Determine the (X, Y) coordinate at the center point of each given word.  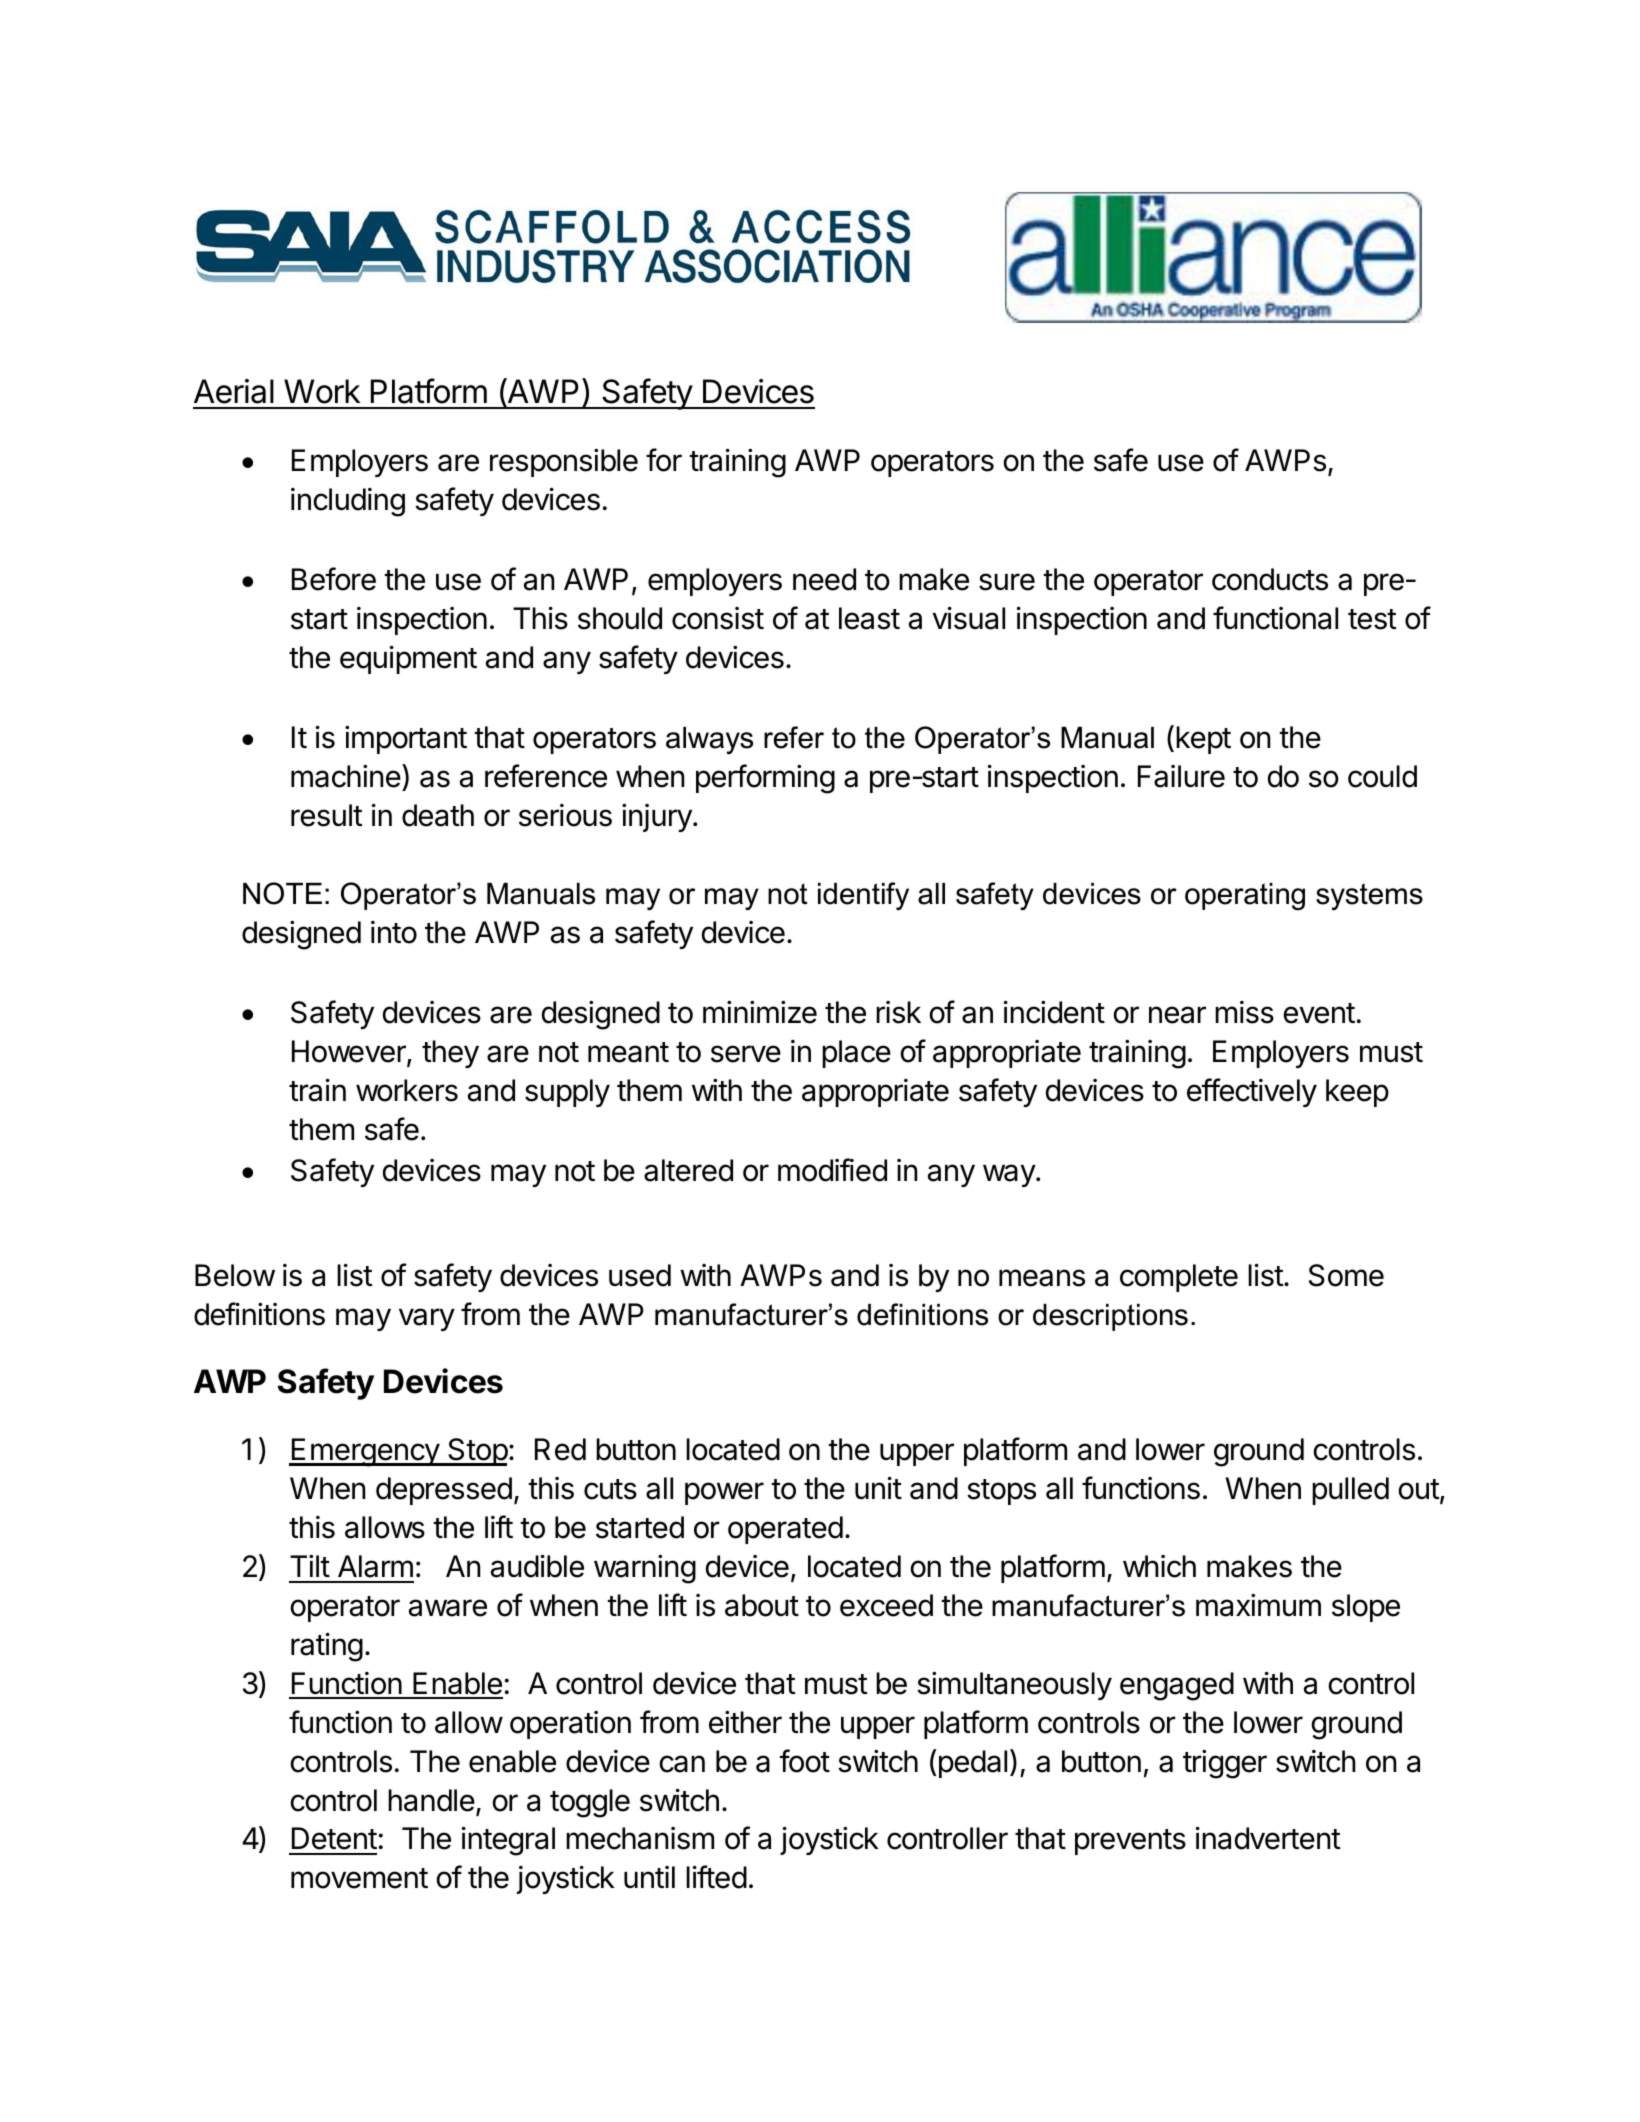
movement (359, 1878)
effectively (1252, 1092)
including (348, 502)
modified (832, 1170)
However (350, 1052)
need (824, 579)
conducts (1270, 579)
